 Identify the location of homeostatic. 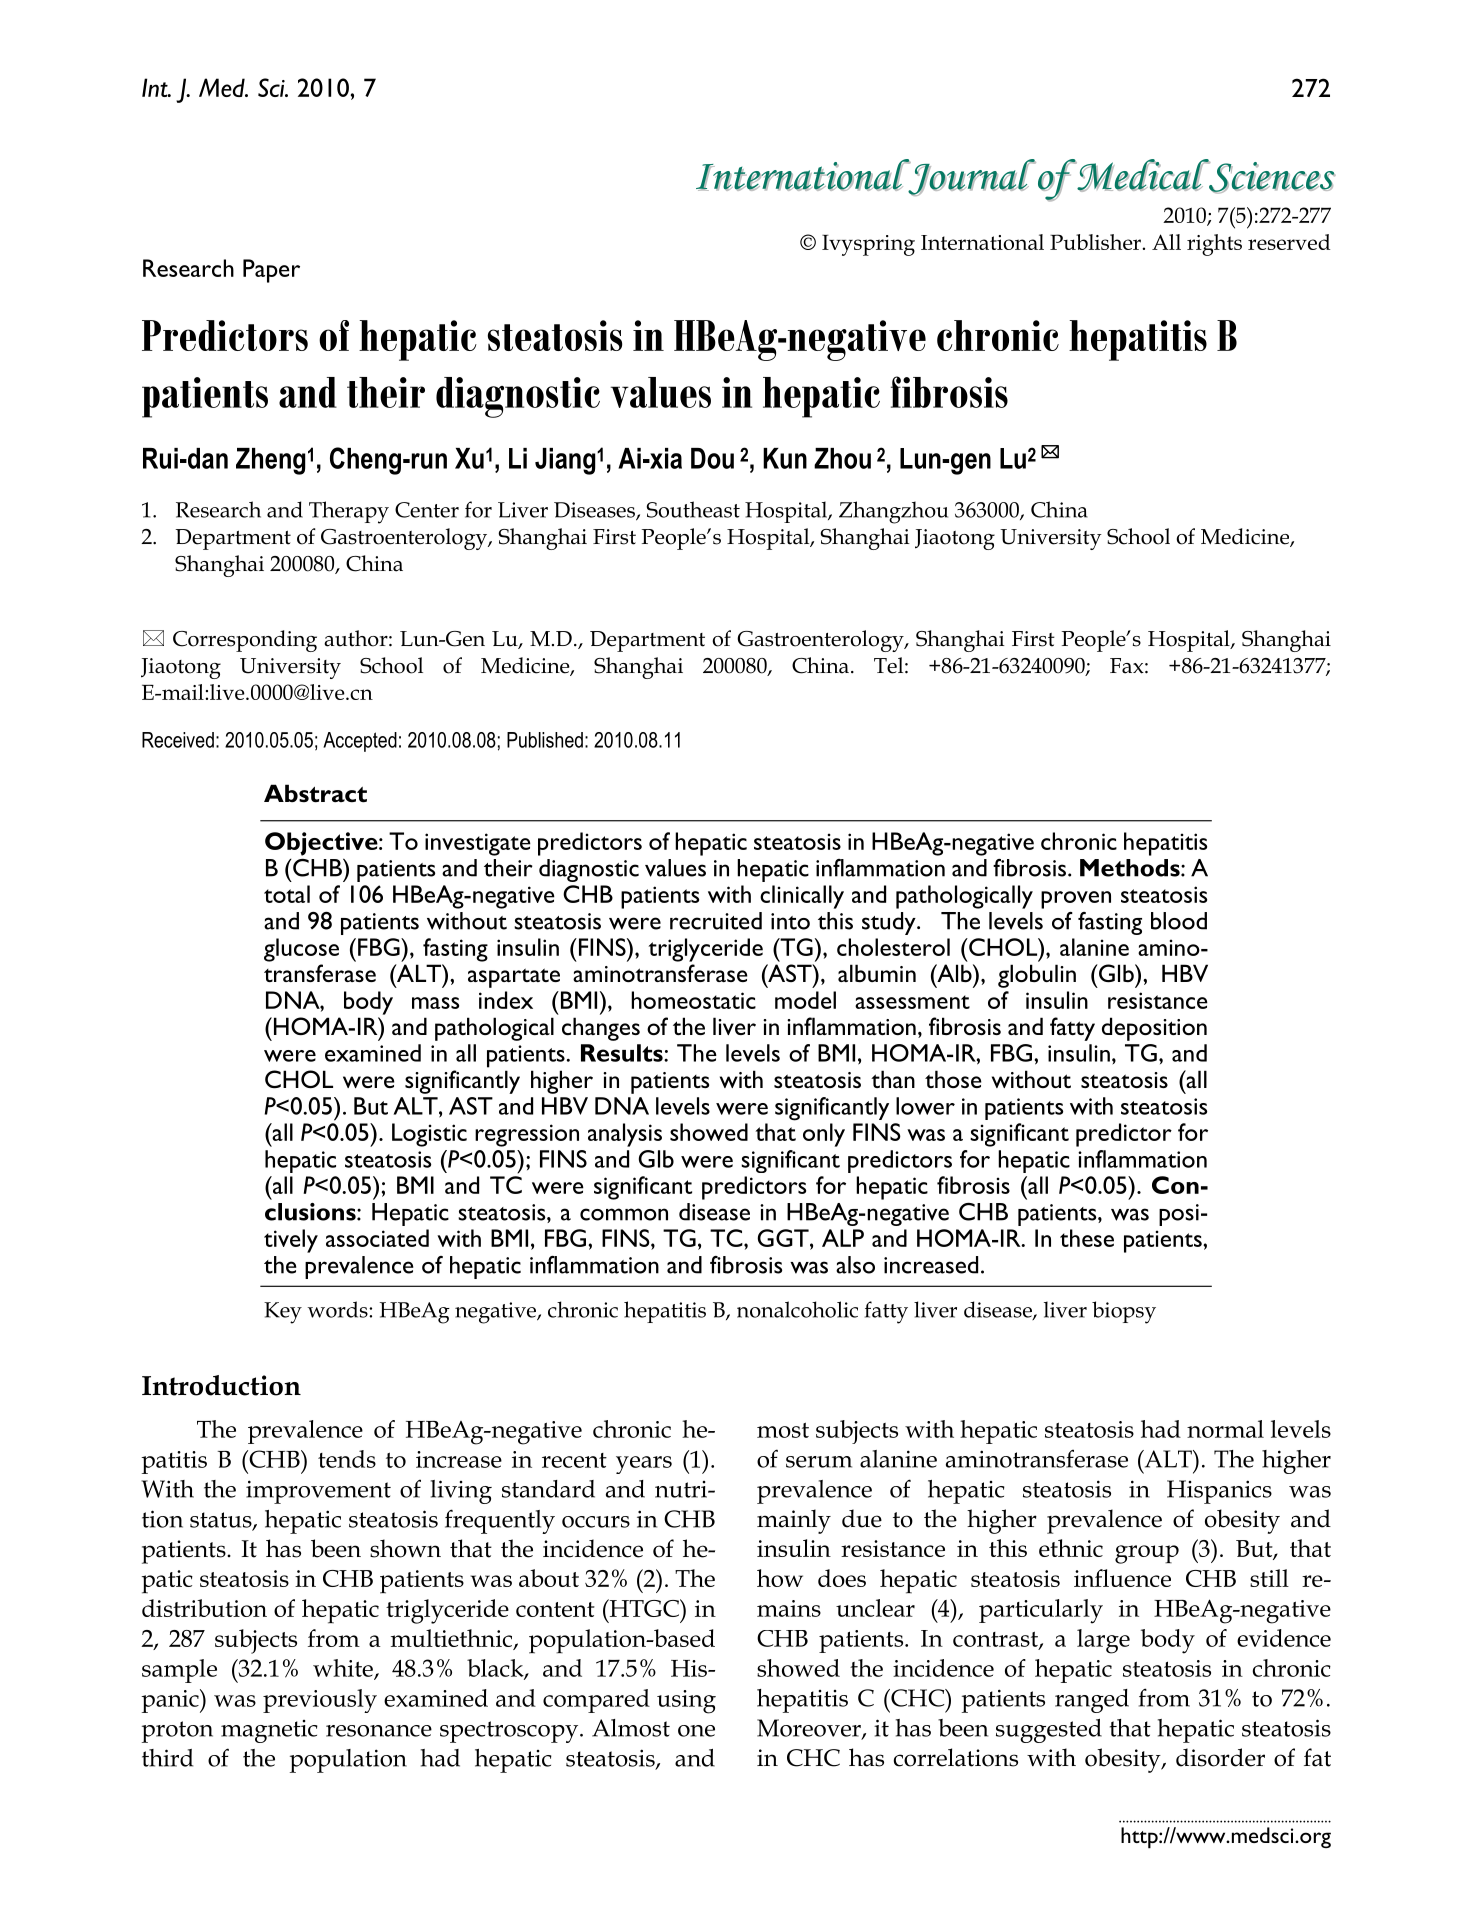
(693, 1000).
